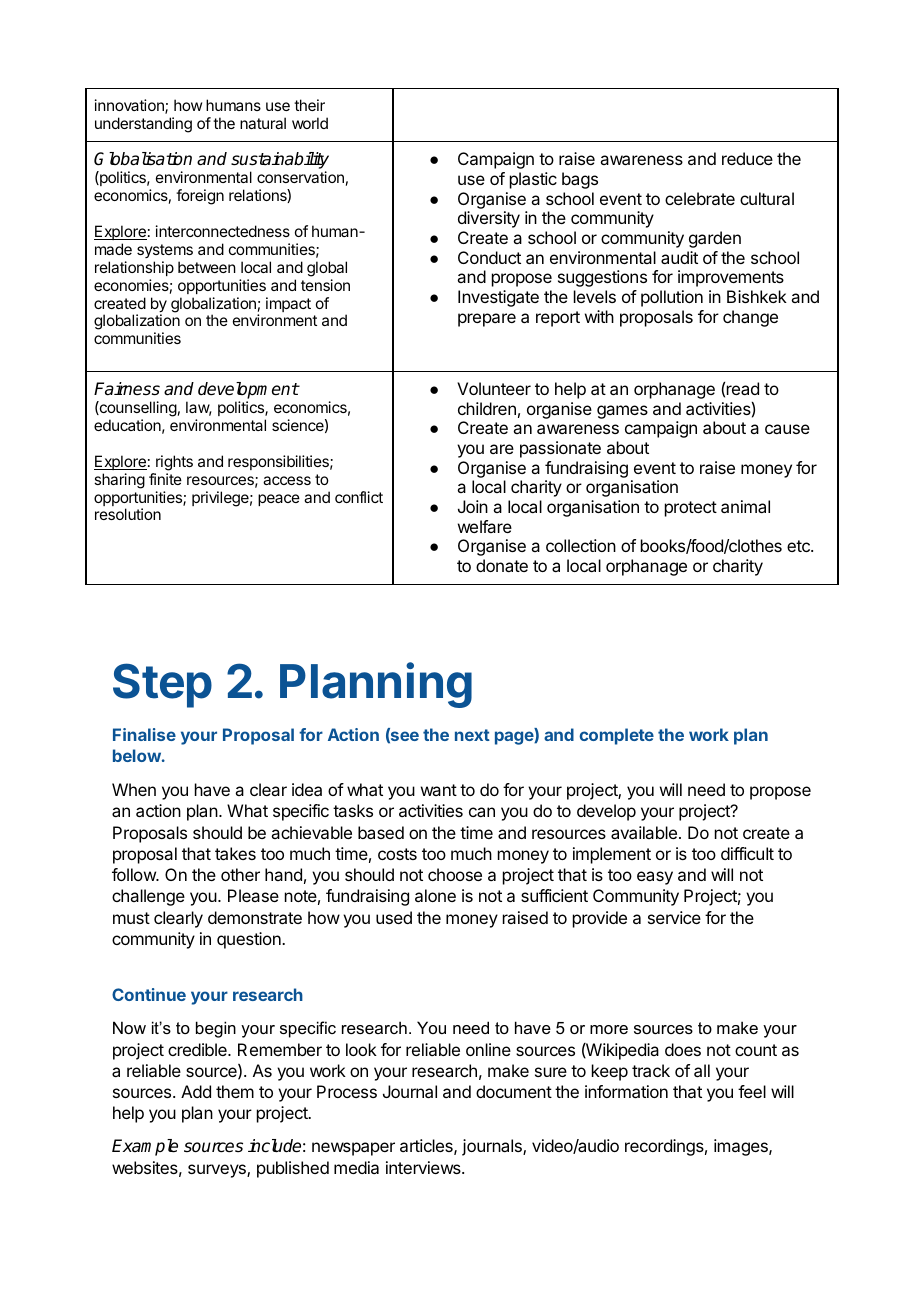 The height and width of the image is (1307, 924). I want to click on plastic, so click(533, 180).
